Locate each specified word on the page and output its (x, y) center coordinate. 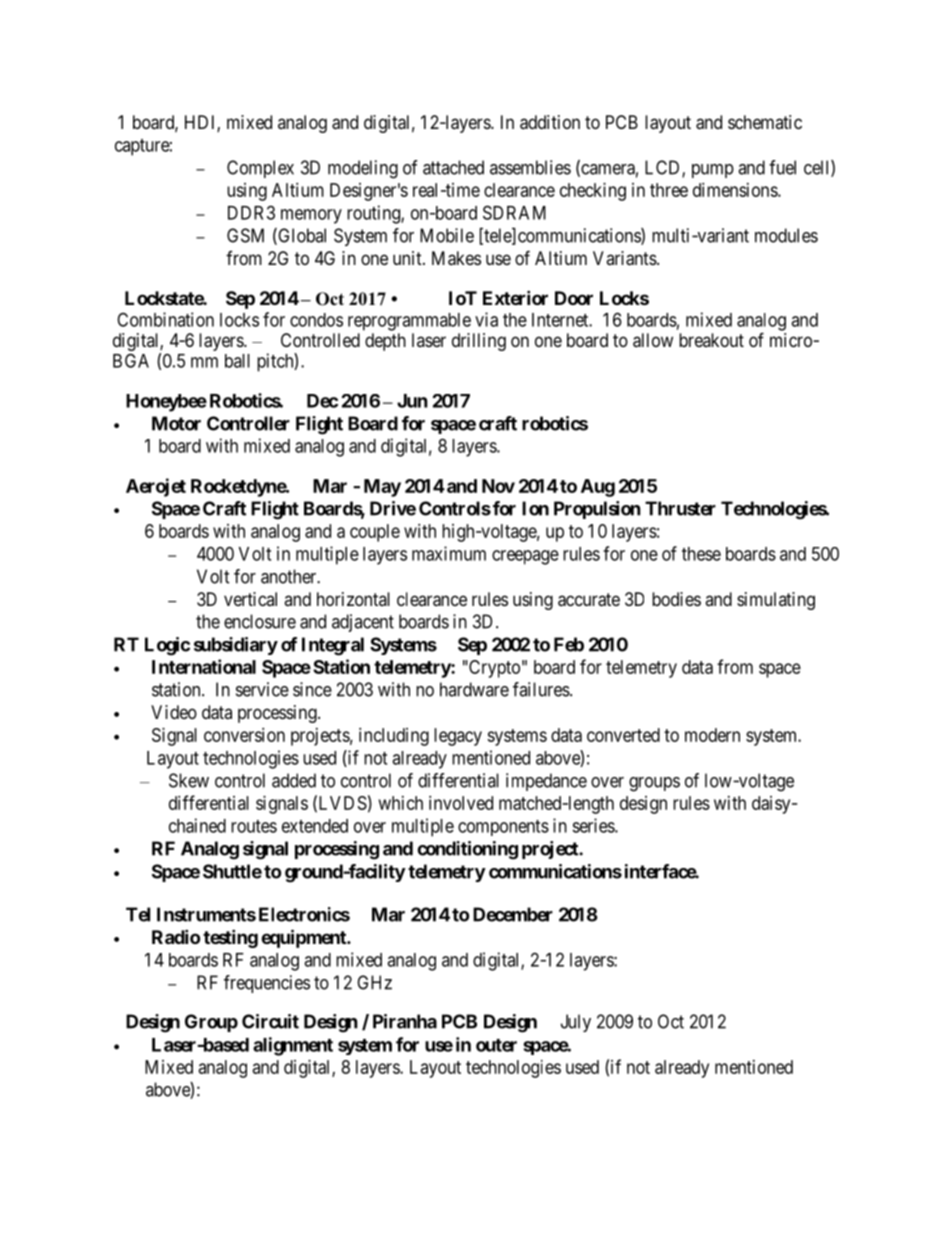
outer (496, 1045)
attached (453, 167)
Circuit (270, 1021)
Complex (260, 169)
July (576, 1023)
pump (713, 171)
